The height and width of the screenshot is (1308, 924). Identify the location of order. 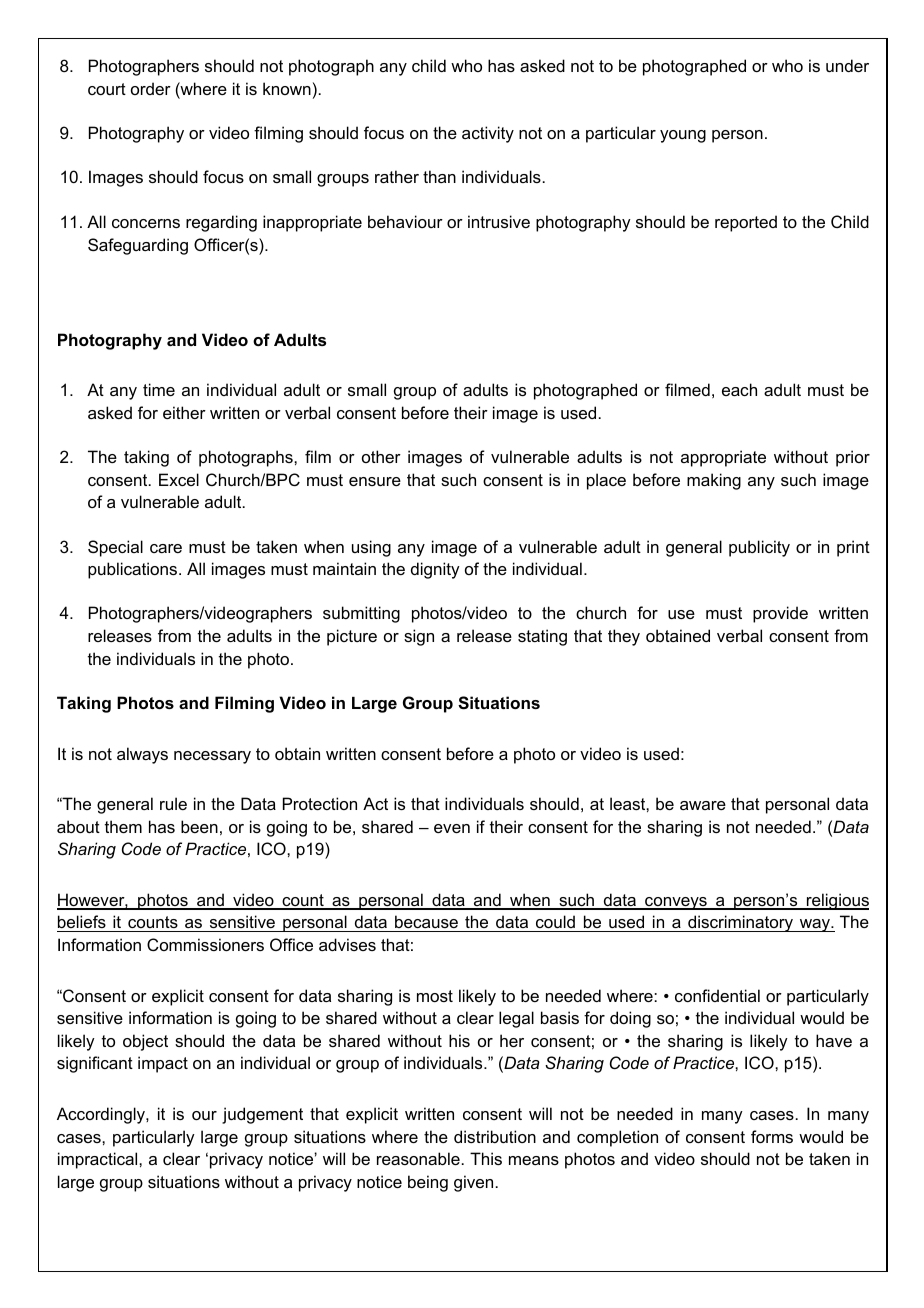
(151, 88).
